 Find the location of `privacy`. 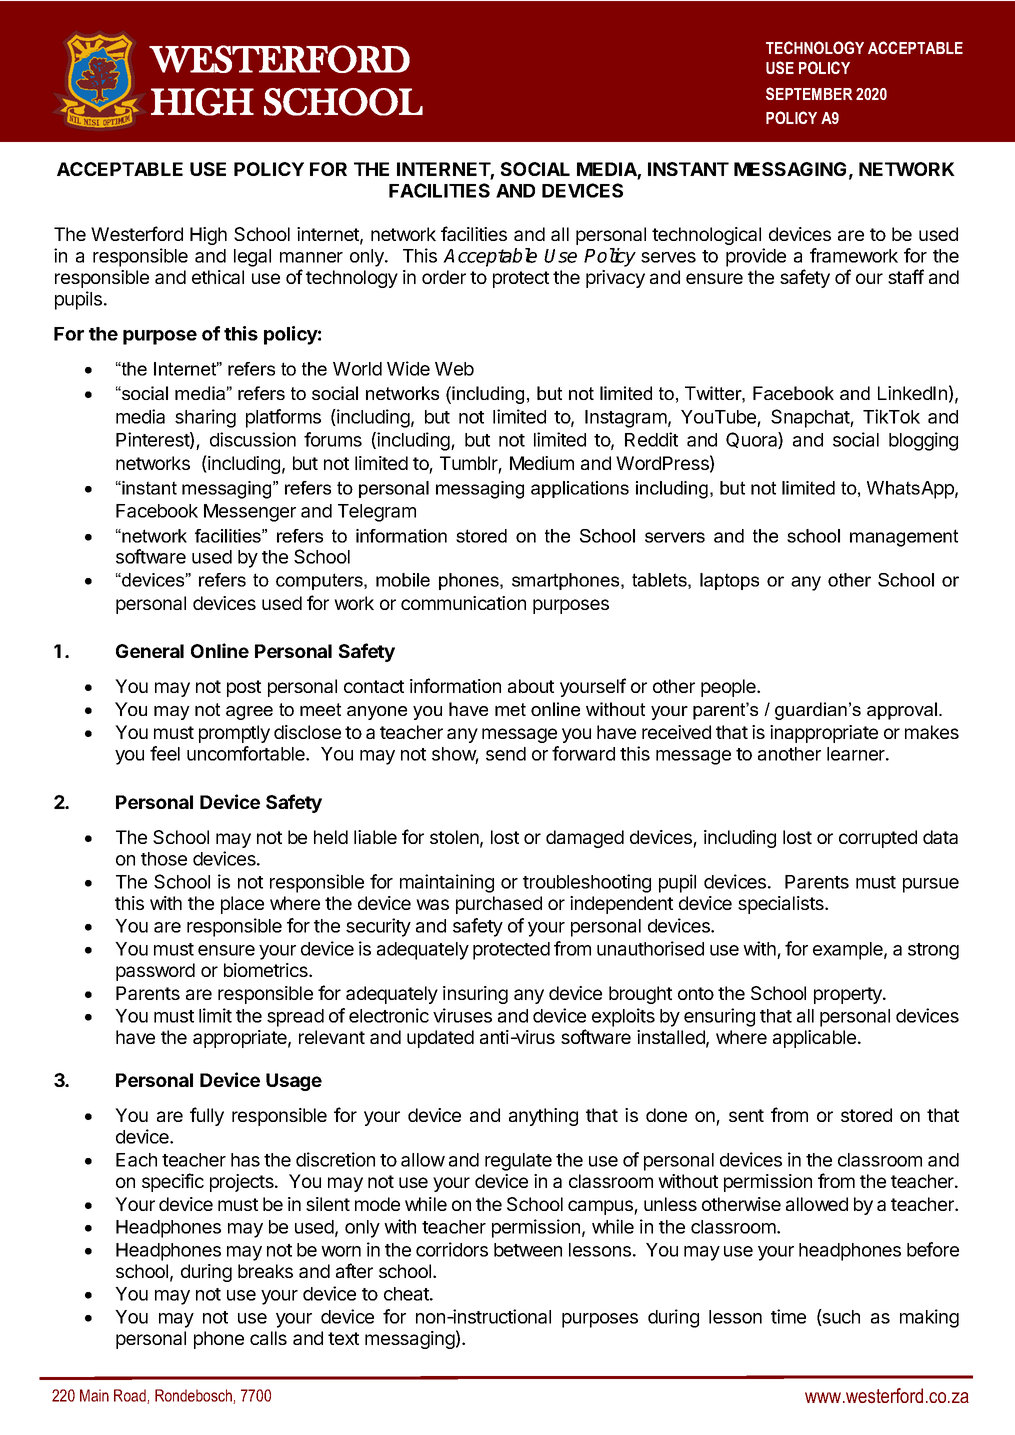

privacy is located at coordinates (615, 279).
